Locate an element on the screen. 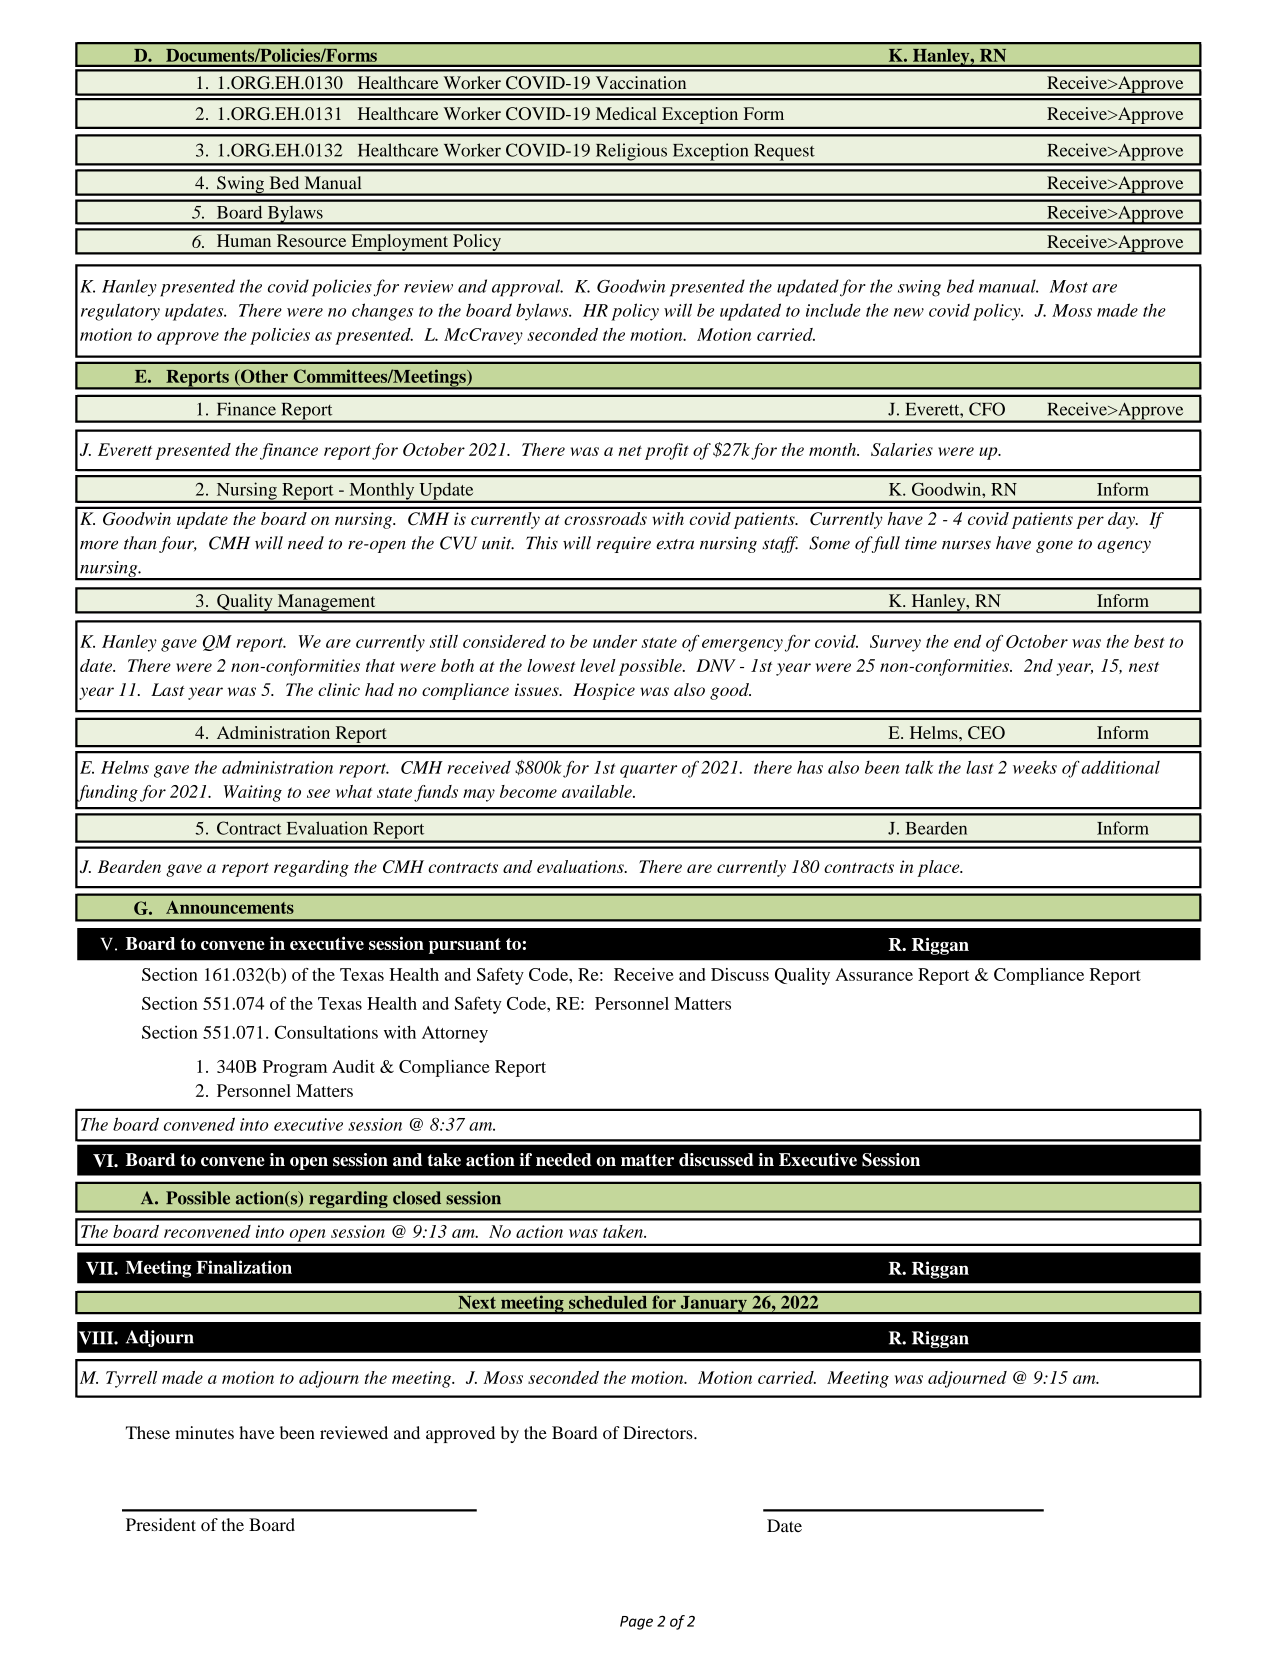  Finalization is located at coordinates (244, 1267).
